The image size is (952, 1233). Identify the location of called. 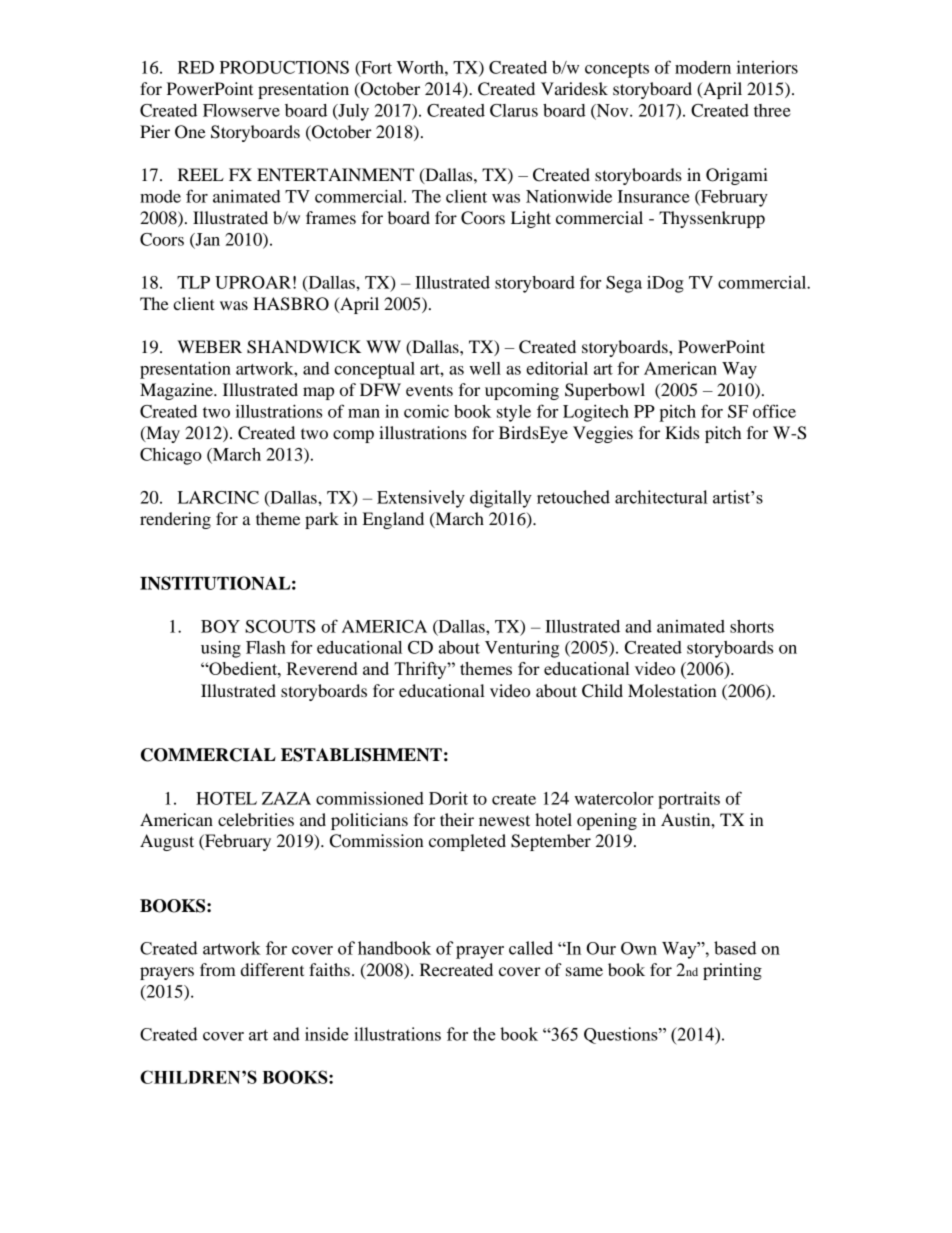
(531, 948).
